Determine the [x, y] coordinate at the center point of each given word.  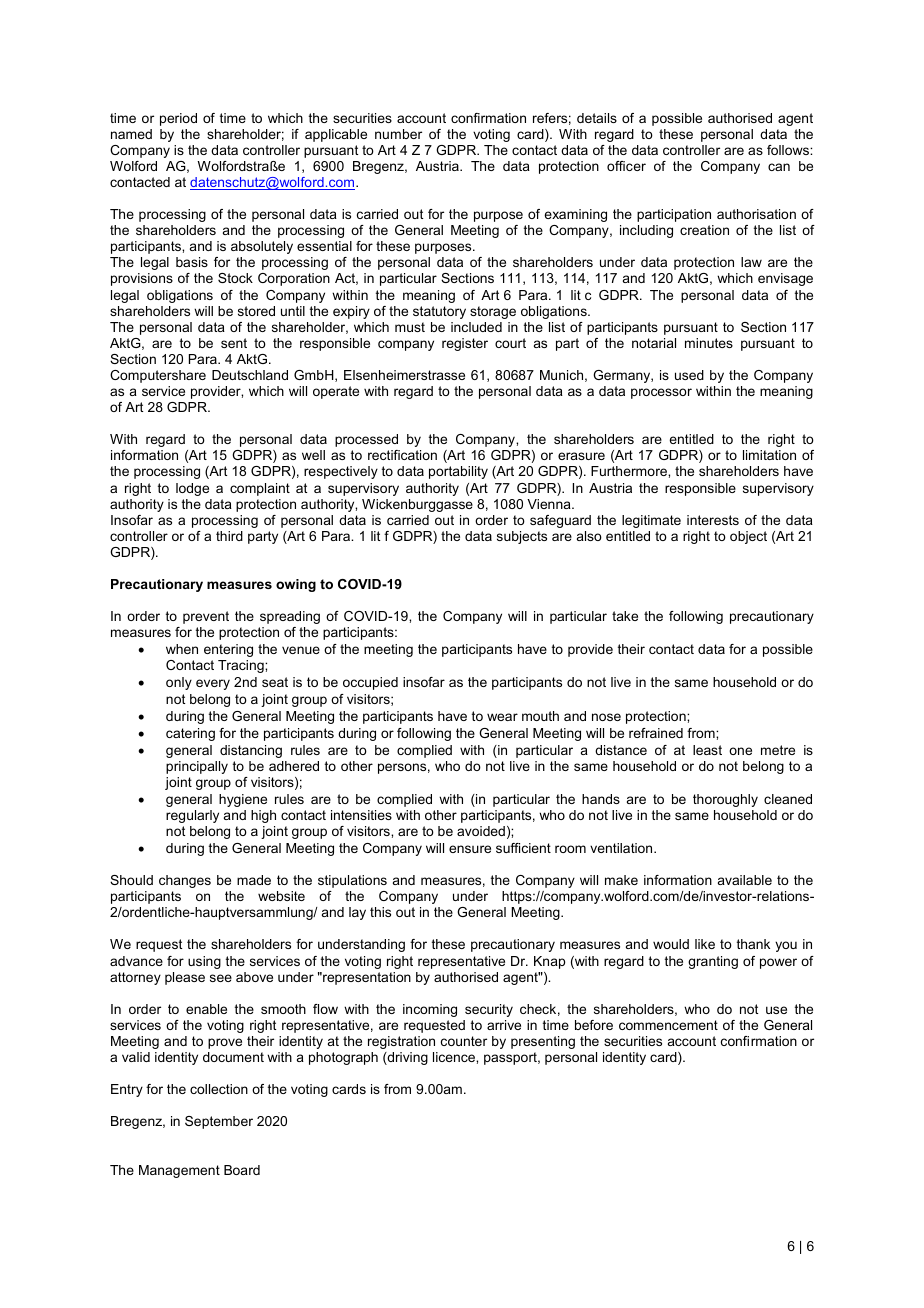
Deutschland [250, 375]
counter [464, 1041]
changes [185, 881]
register [465, 344]
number [398, 134]
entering [228, 650]
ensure [470, 849]
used [689, 375]
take [625, 616]
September [219, 1122]
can [779, 167]
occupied [370, 683]
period [178, 119]
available [745, 880]
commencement [668, 1025]
